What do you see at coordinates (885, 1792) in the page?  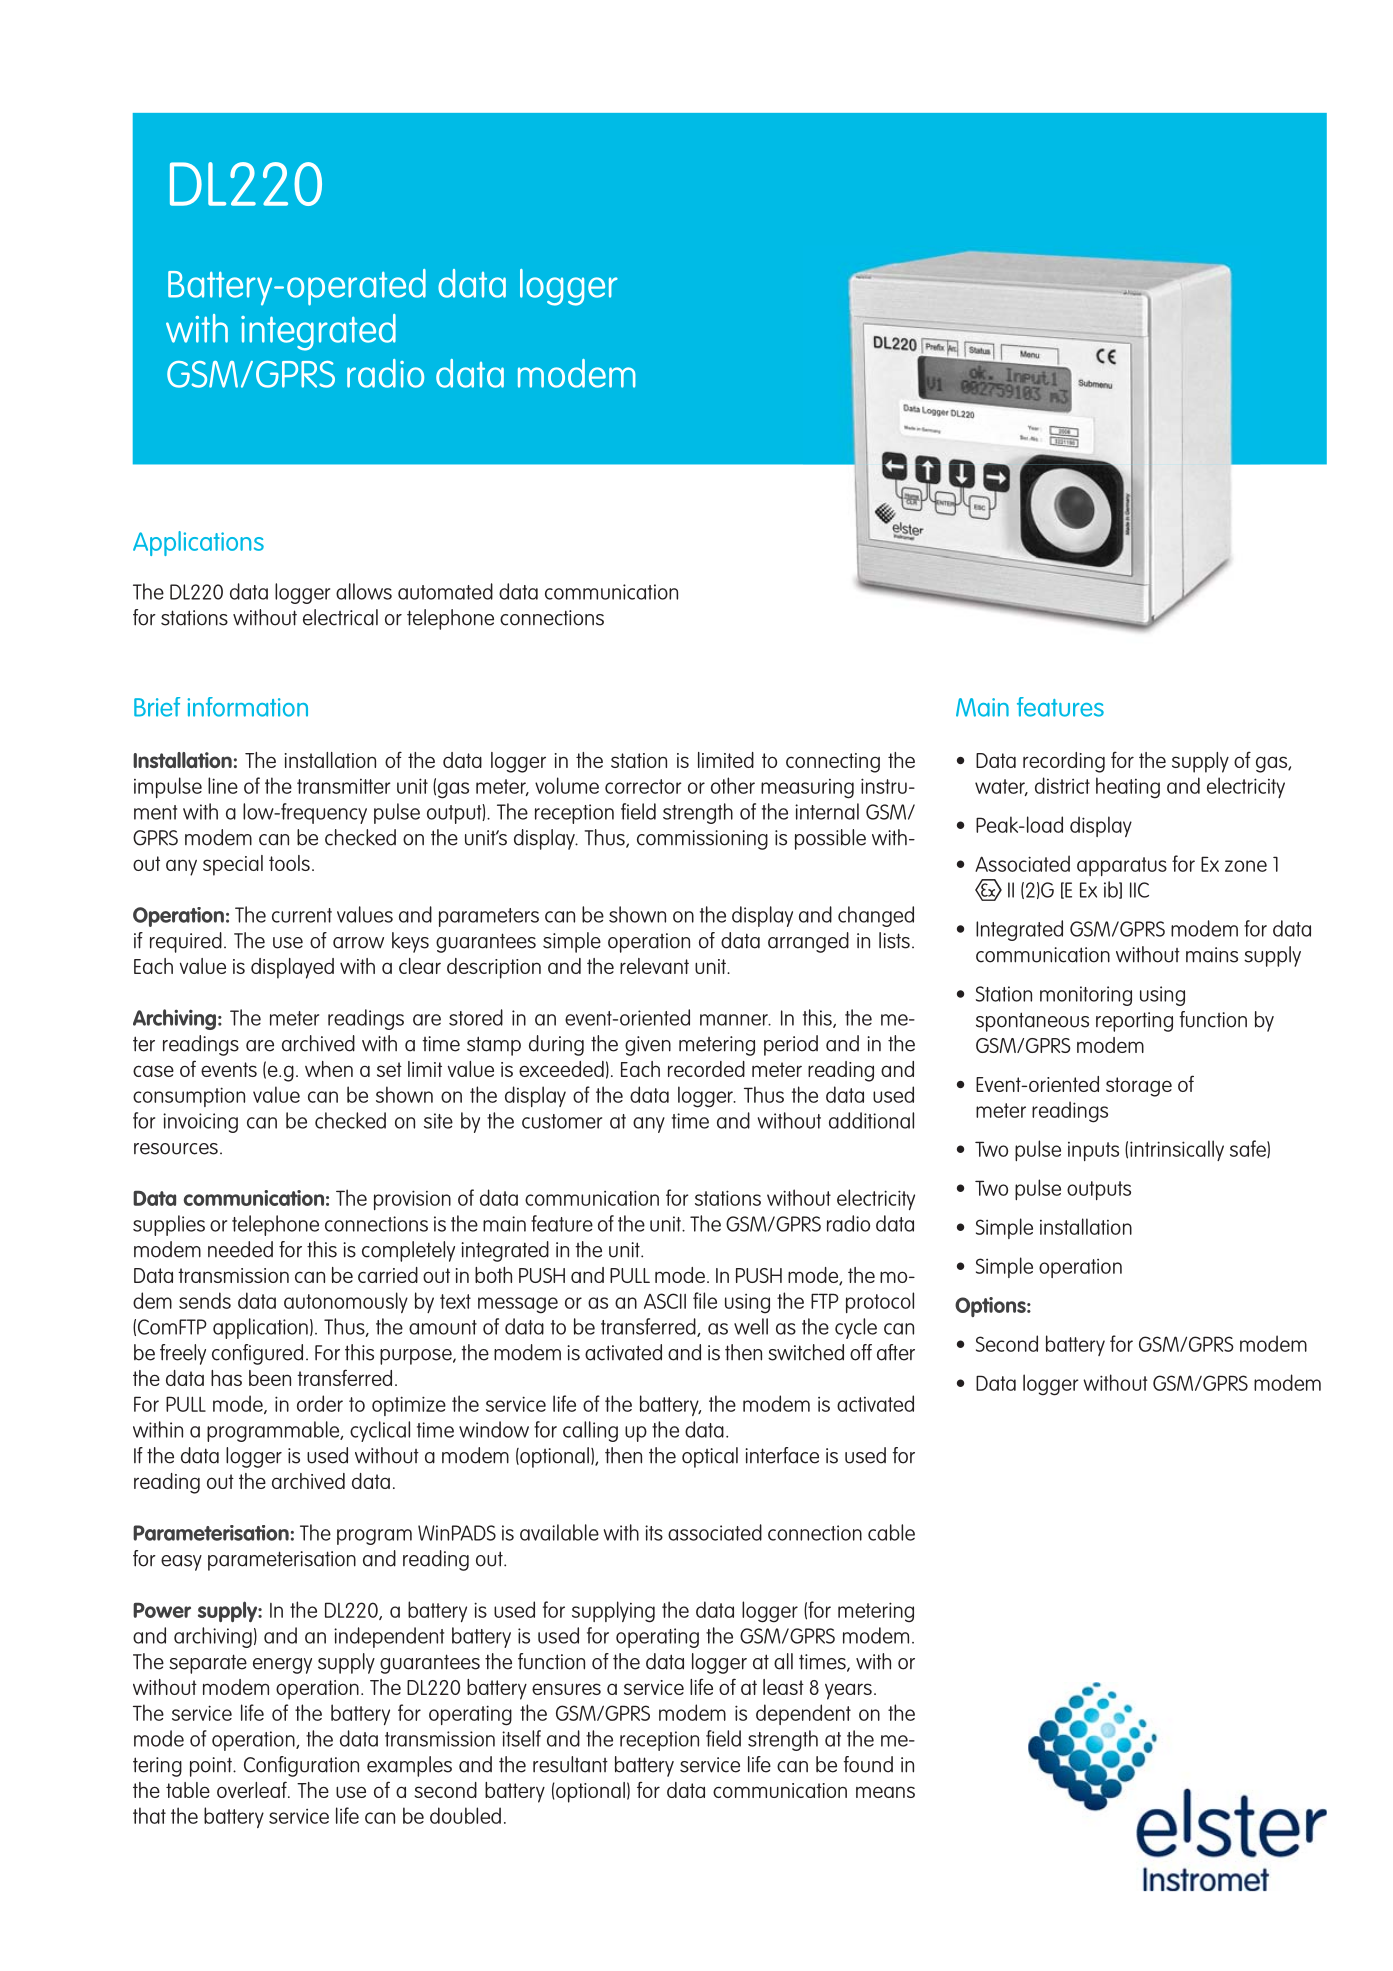 I see `means` at bounding box center [885, 1792].
